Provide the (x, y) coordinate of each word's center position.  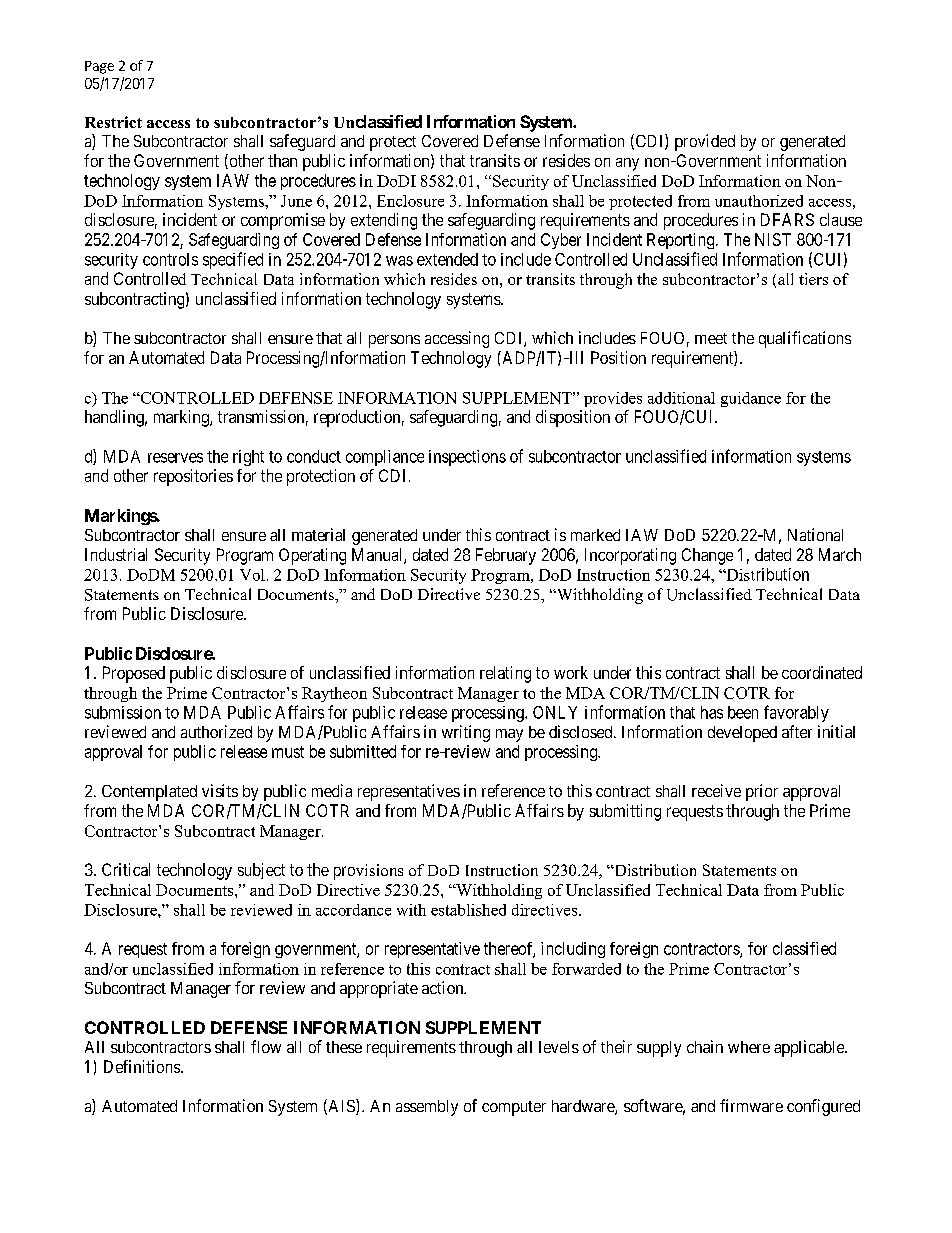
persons (394, 341)
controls (170, 259)
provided (705, 142)
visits (220, 790)
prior (762, 792)
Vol (252, 575)
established (468, 910)
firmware (751, 1105)
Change (707, 556)
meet (711, 338)
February (506, 556)
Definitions (142, 1066)
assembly (427, 1108)
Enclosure (410, 201)
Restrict (113, 122)
